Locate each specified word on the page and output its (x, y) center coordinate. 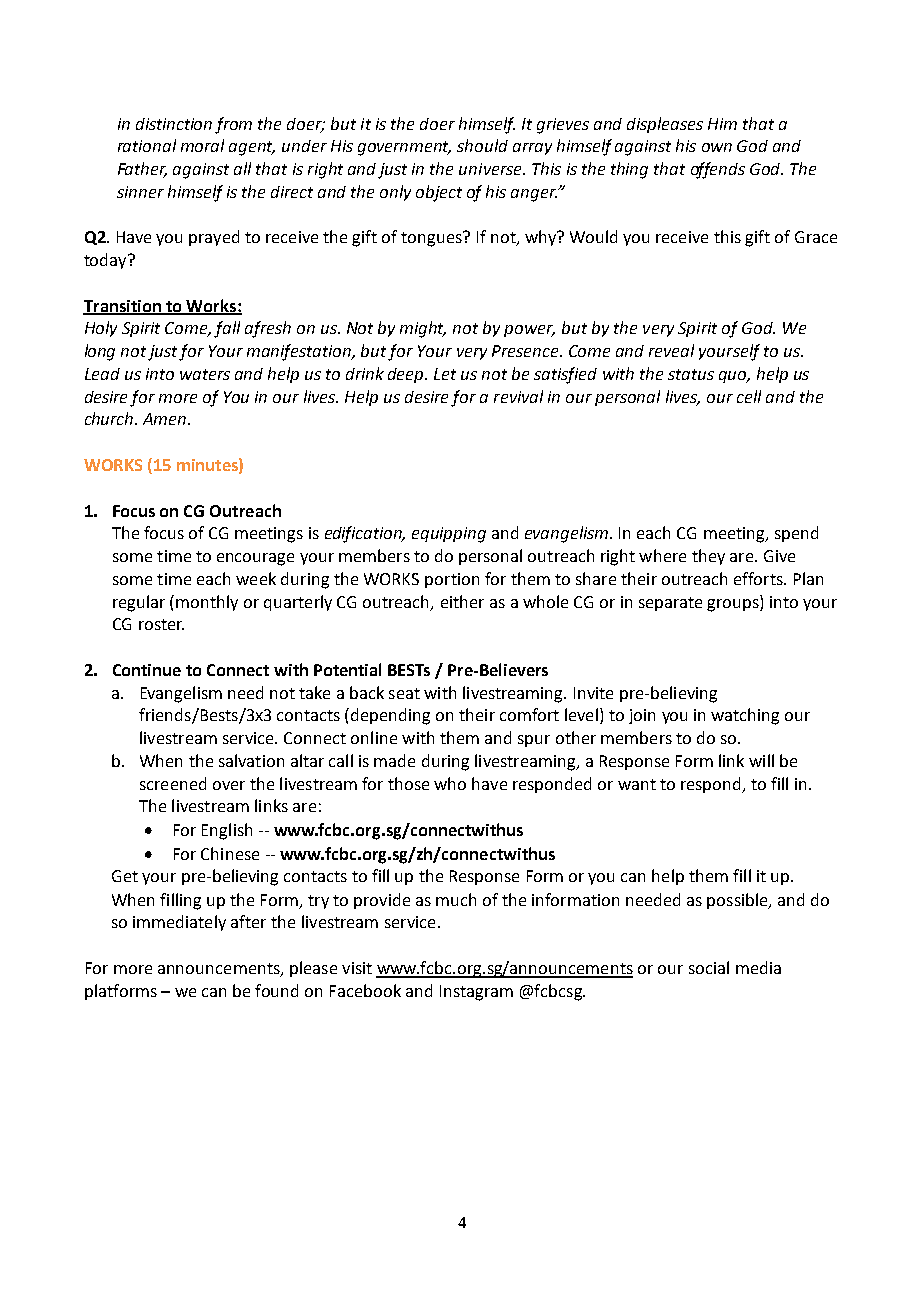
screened (173, 783)
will (761, 760)
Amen (166, 419)
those (408, 783)
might (423, 329)
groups (734, 605)
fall (227, 329)
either (462, 601)
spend (796, 534)
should (482, 145)
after (248, 921)
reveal (671, 350)
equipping (449, 535)
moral (202, 145)
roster (161, 624)
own (717, 147)
